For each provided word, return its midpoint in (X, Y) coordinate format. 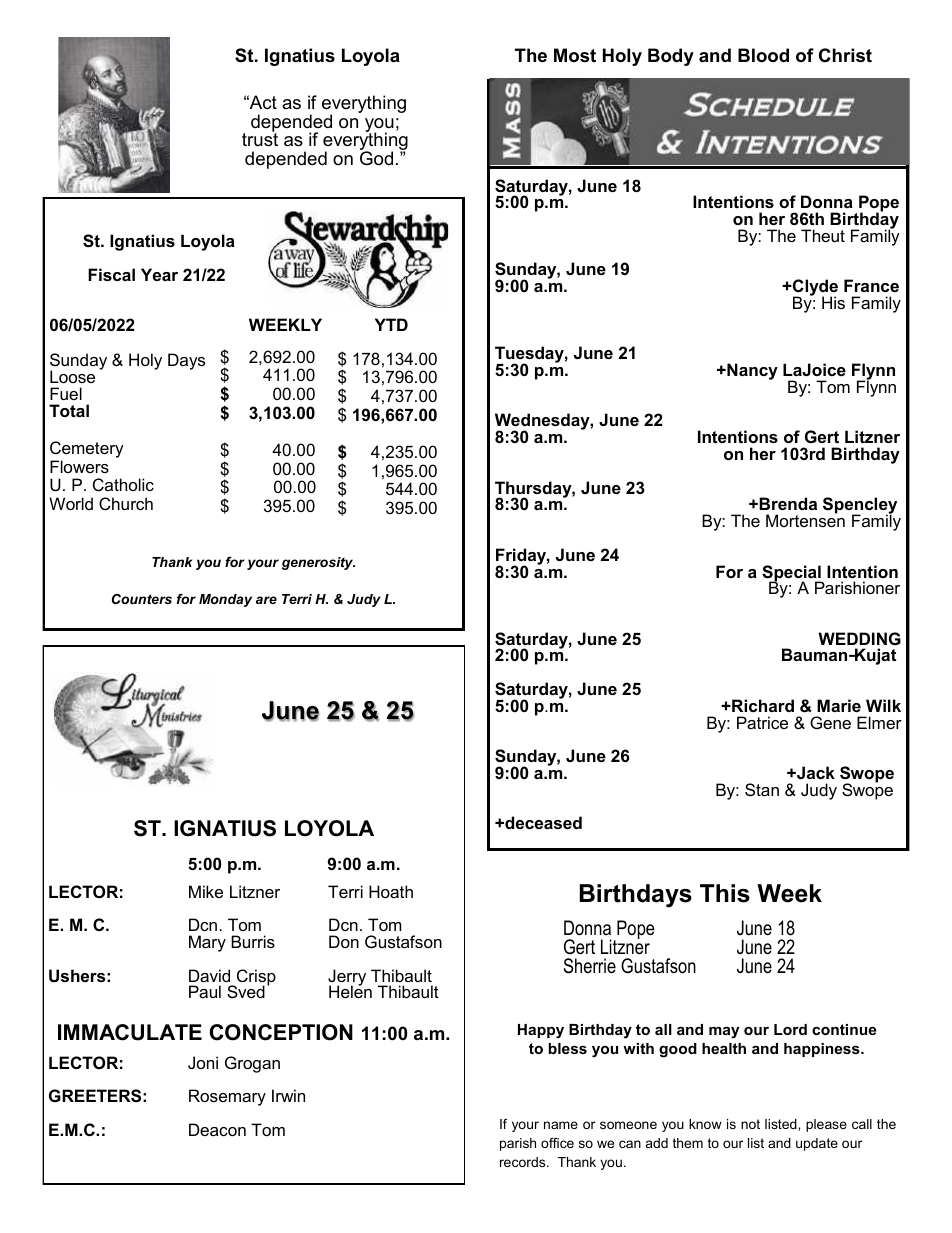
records (524, 1162)
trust (260, 139)
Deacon (217, 1129)
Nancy (751, 371)
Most (575, 55)
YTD (391, 324)
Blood (763, 55)
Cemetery (87, 451)
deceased (542, 822)
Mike (206, 891)
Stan (762, 789)
